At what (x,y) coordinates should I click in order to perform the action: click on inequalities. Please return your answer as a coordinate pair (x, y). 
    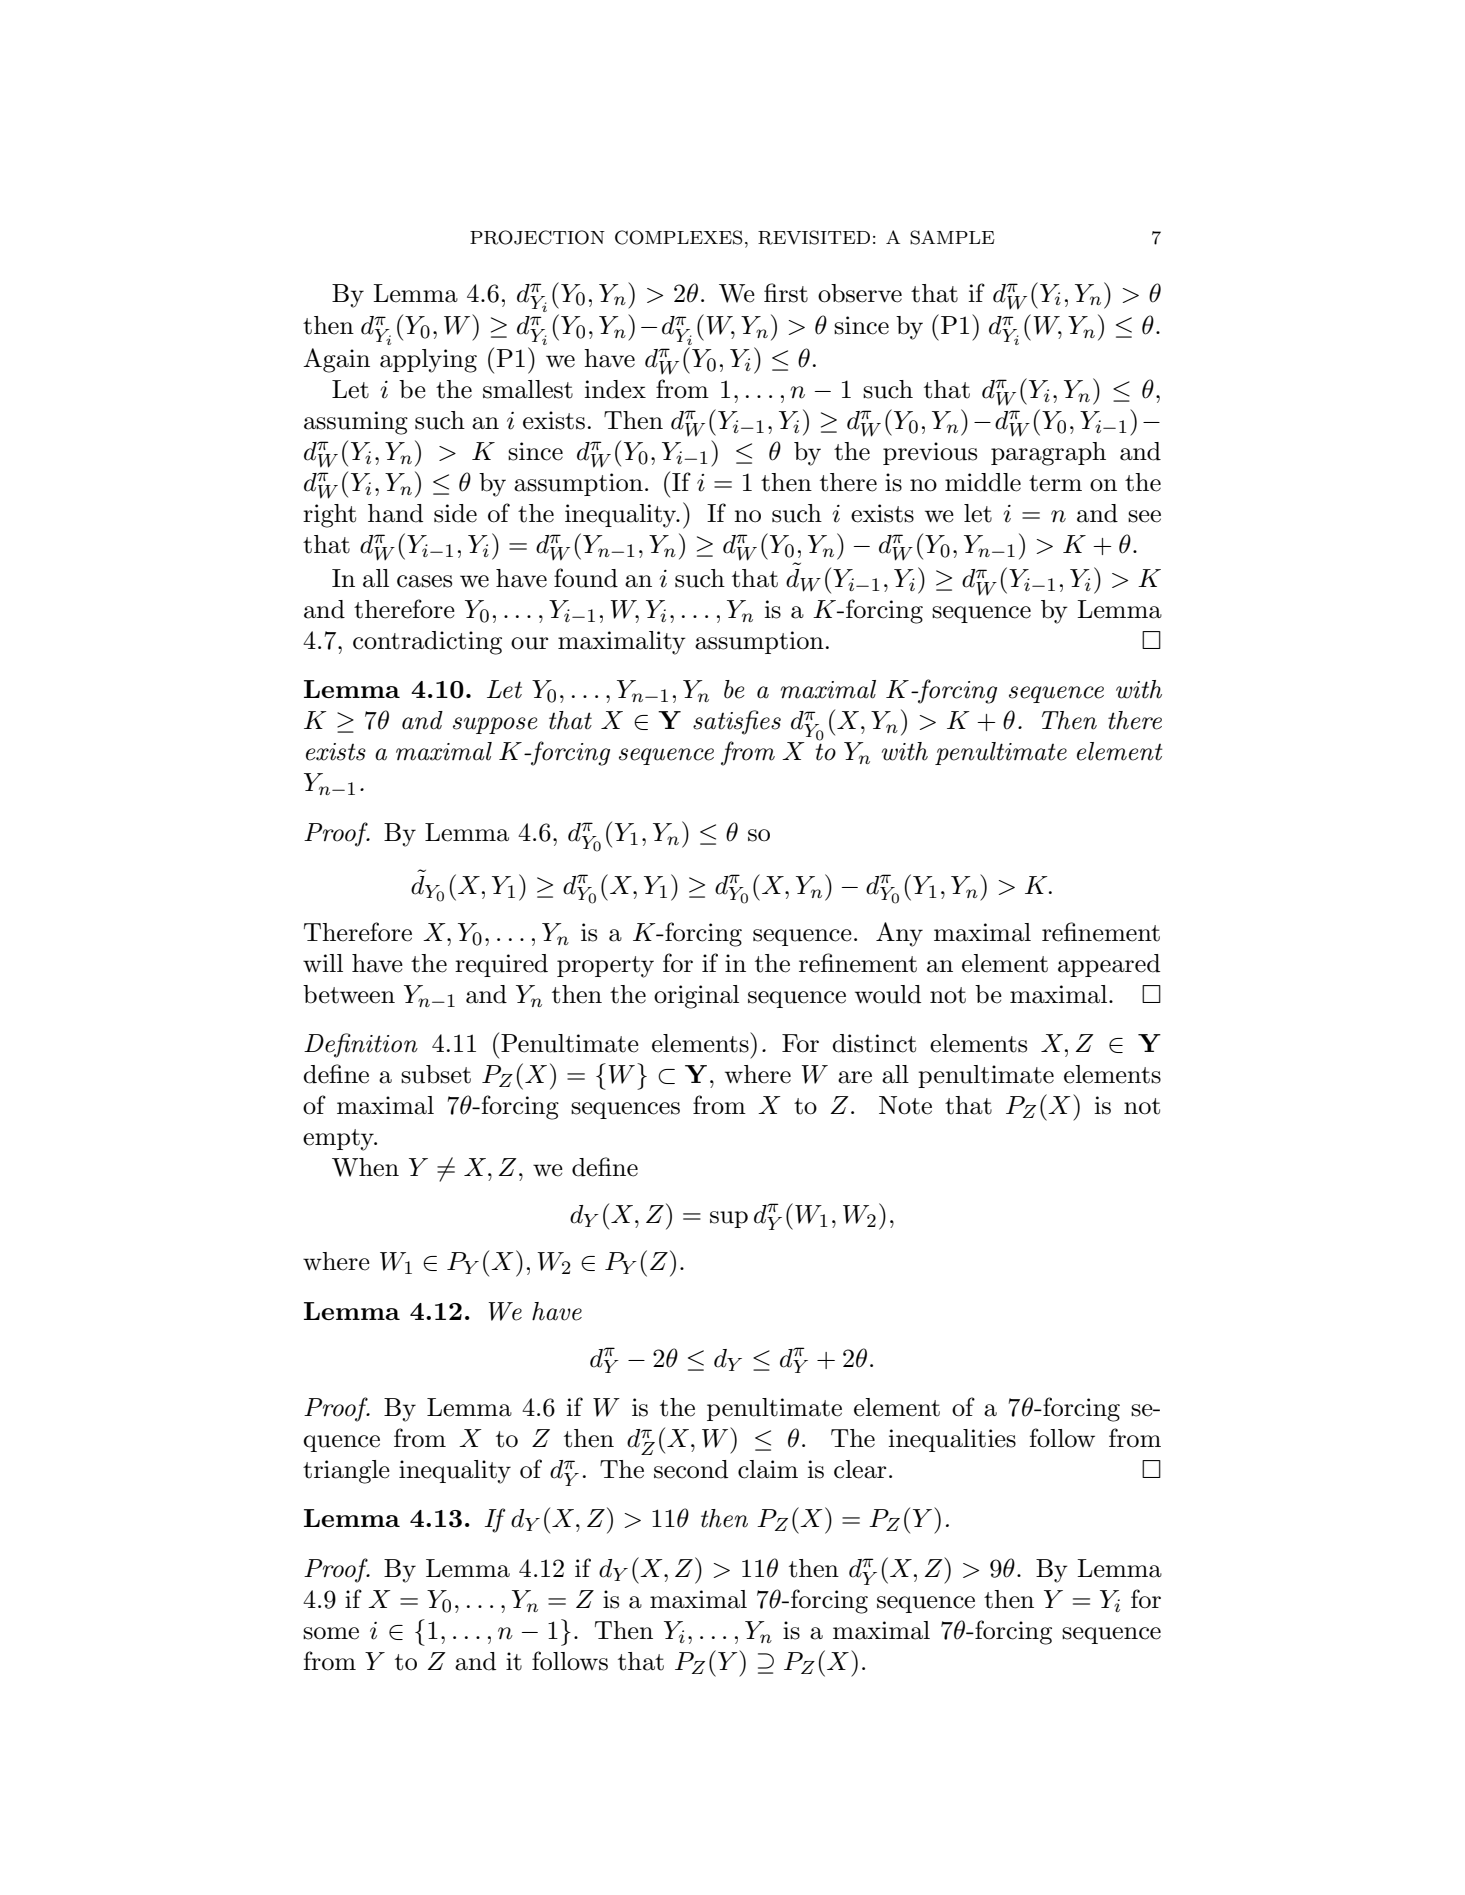
    Looking at the image, I should click on (952, 1440).
